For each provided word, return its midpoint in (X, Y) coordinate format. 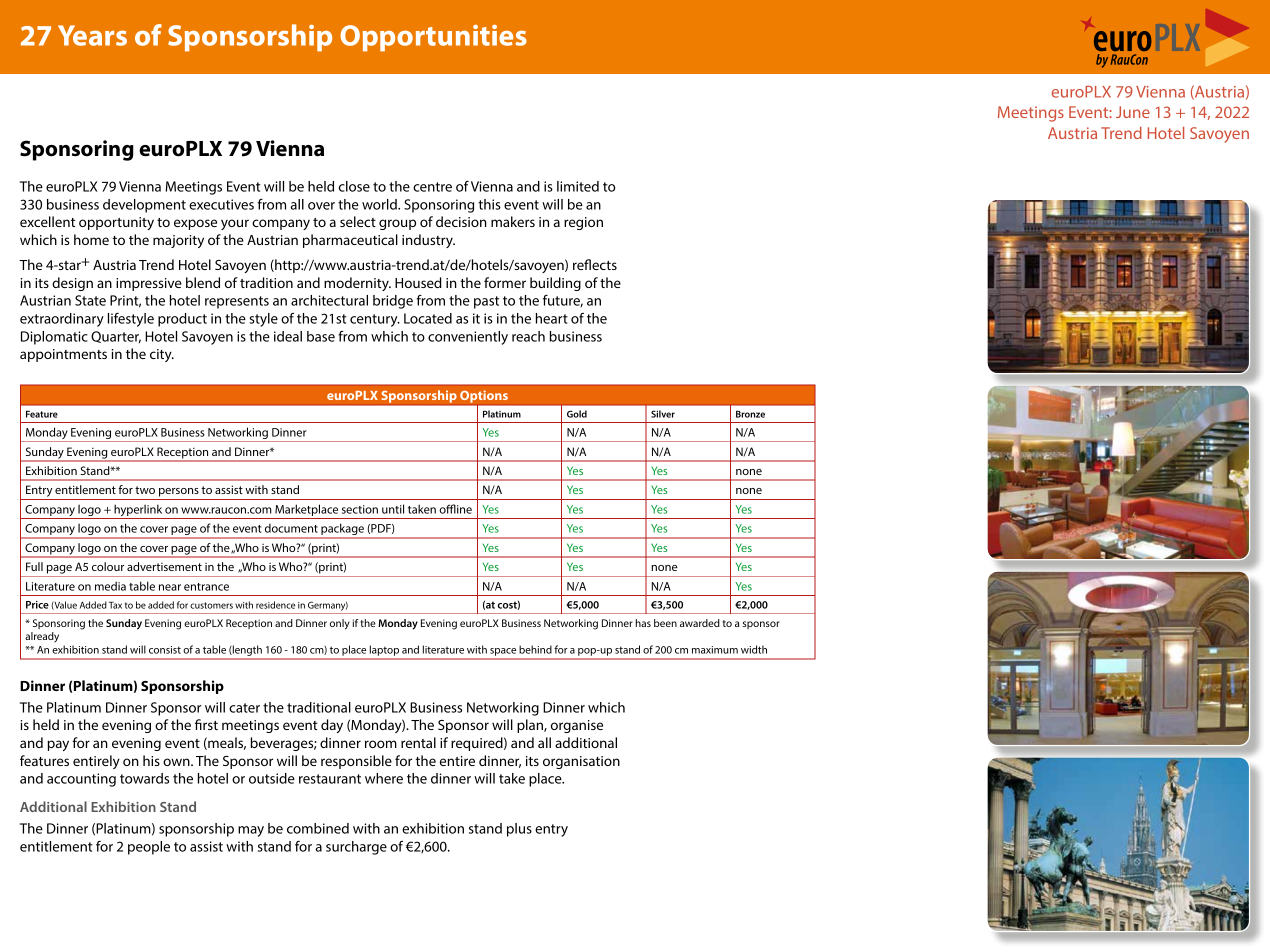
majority (178, 241)
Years (92, 35)
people (149, 848)
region (583, 223)
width (754, 649)
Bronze (750, 414)
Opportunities (433, 38)
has (643, 623)
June (1133, 112)
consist (165, 650)
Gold (577, 414)
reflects (595, 264)
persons (179, 492)
